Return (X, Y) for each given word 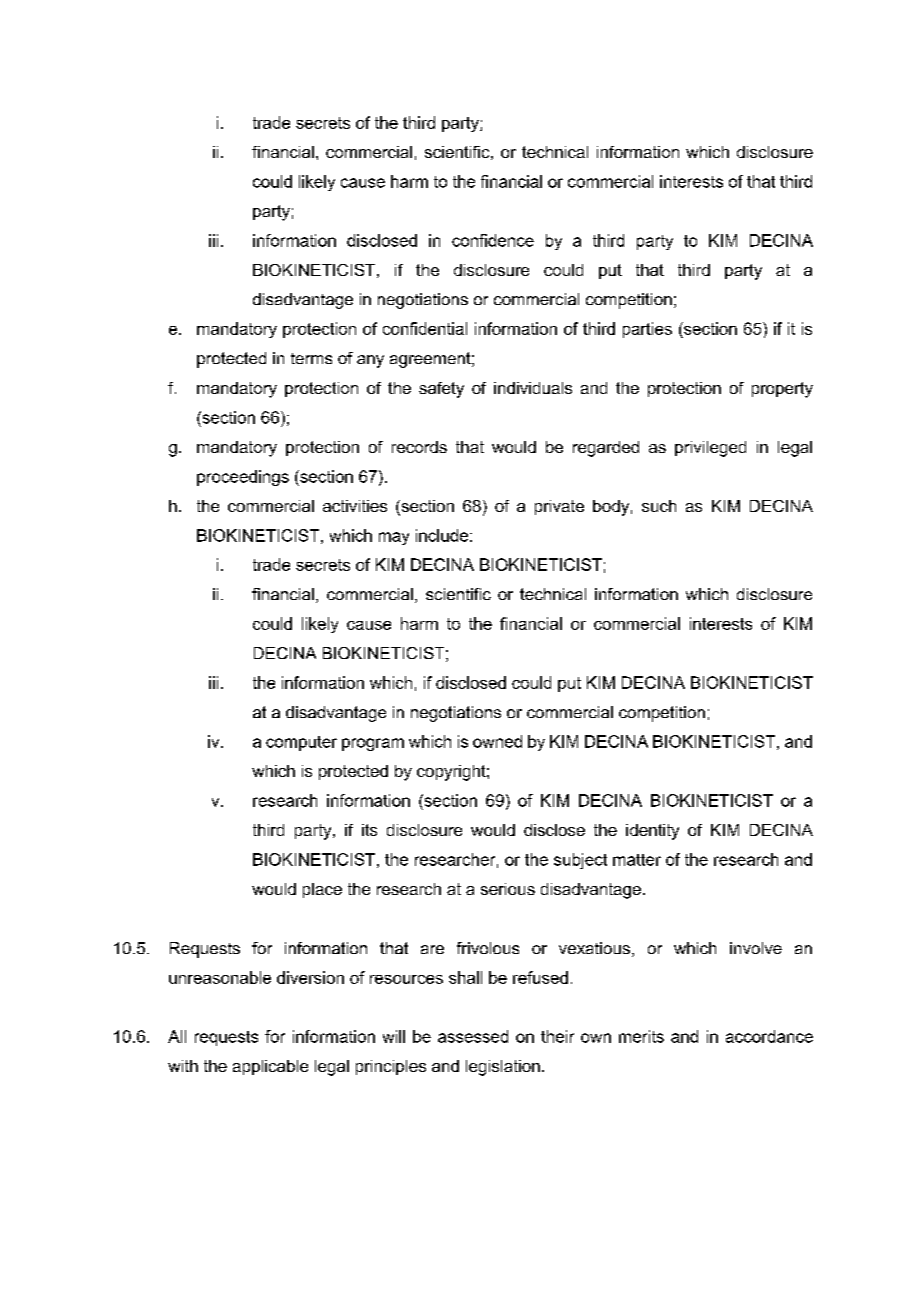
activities (355, 506)
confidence (493, 240)
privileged (710, 449)
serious (508, 889)
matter (637, 860)
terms (311, 358)
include (442, 535)
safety (441, 390)
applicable (270, 1067)
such (659, 506)
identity (652, 832)
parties (647, 330)
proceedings (243, 478)
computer (301, 743)
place (322, 890)
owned (497, 741)
